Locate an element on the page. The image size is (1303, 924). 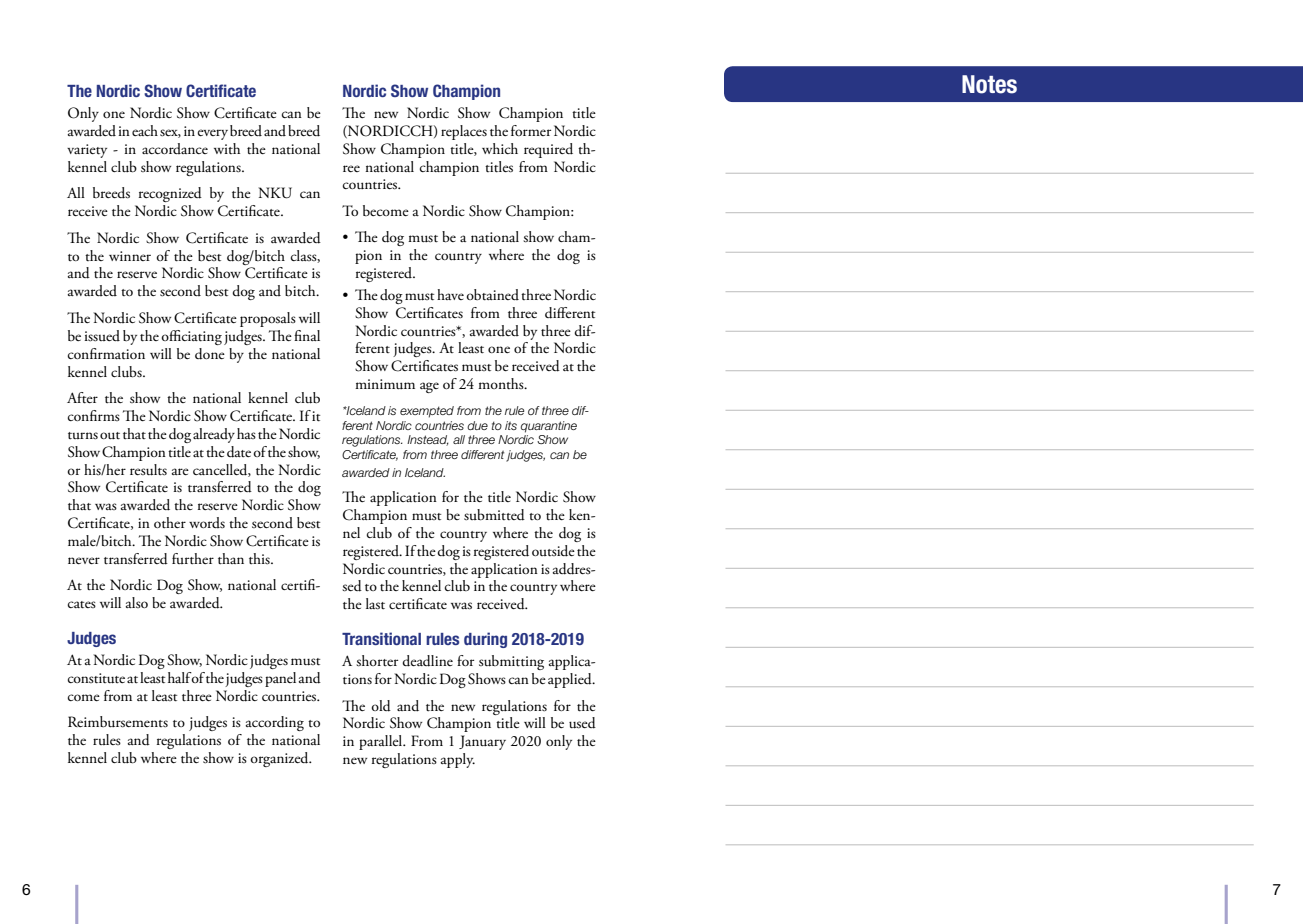
have is located at coordinates (450, 294).
